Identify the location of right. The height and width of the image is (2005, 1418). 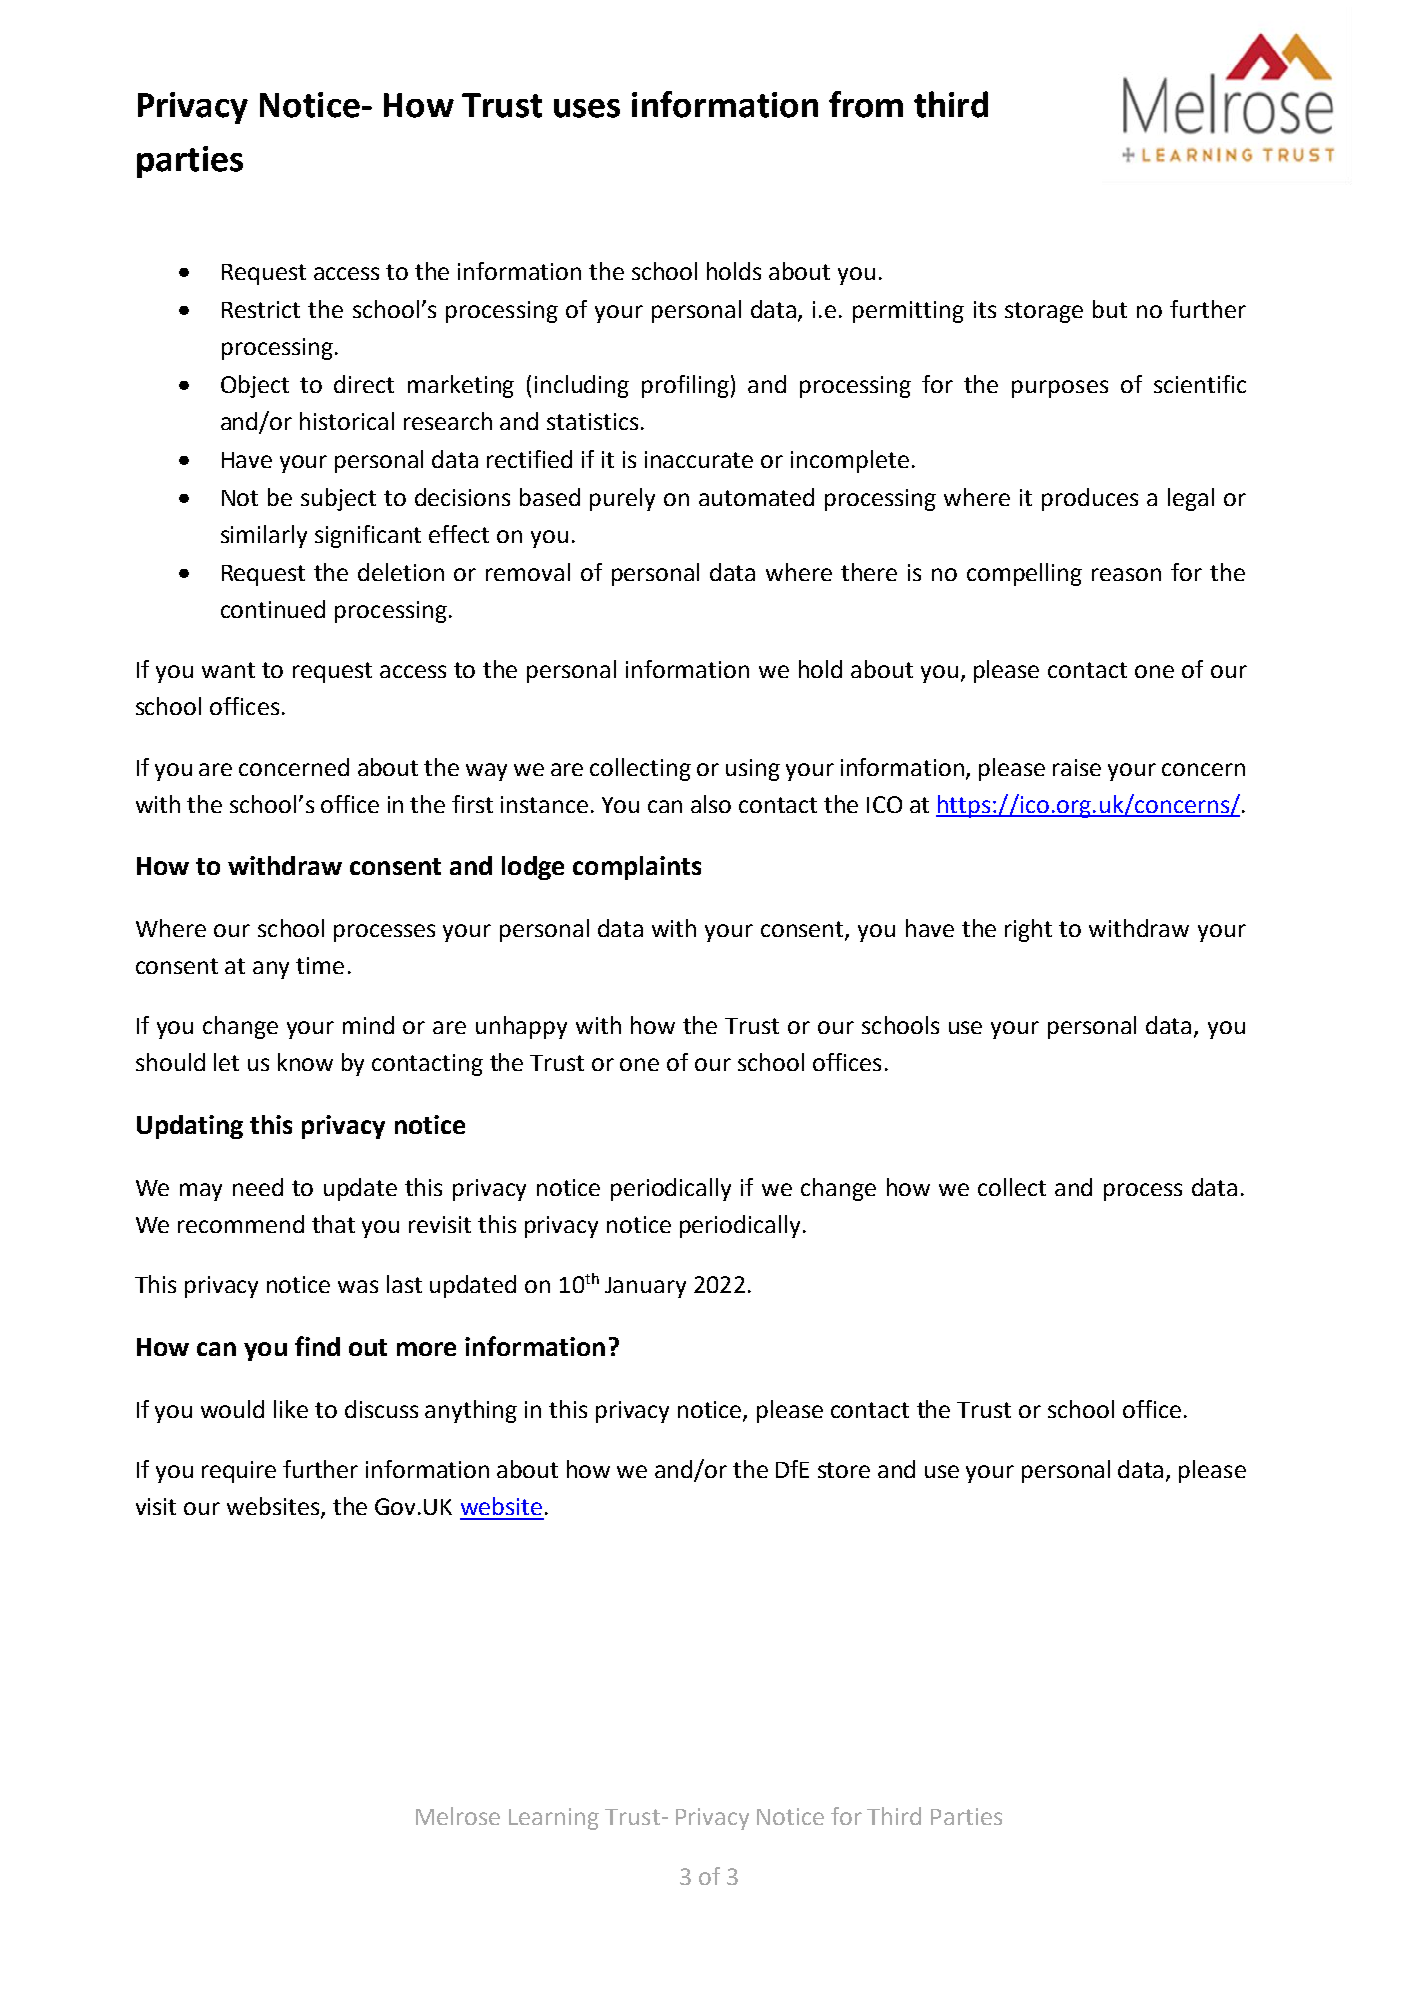
(1028, 930).
